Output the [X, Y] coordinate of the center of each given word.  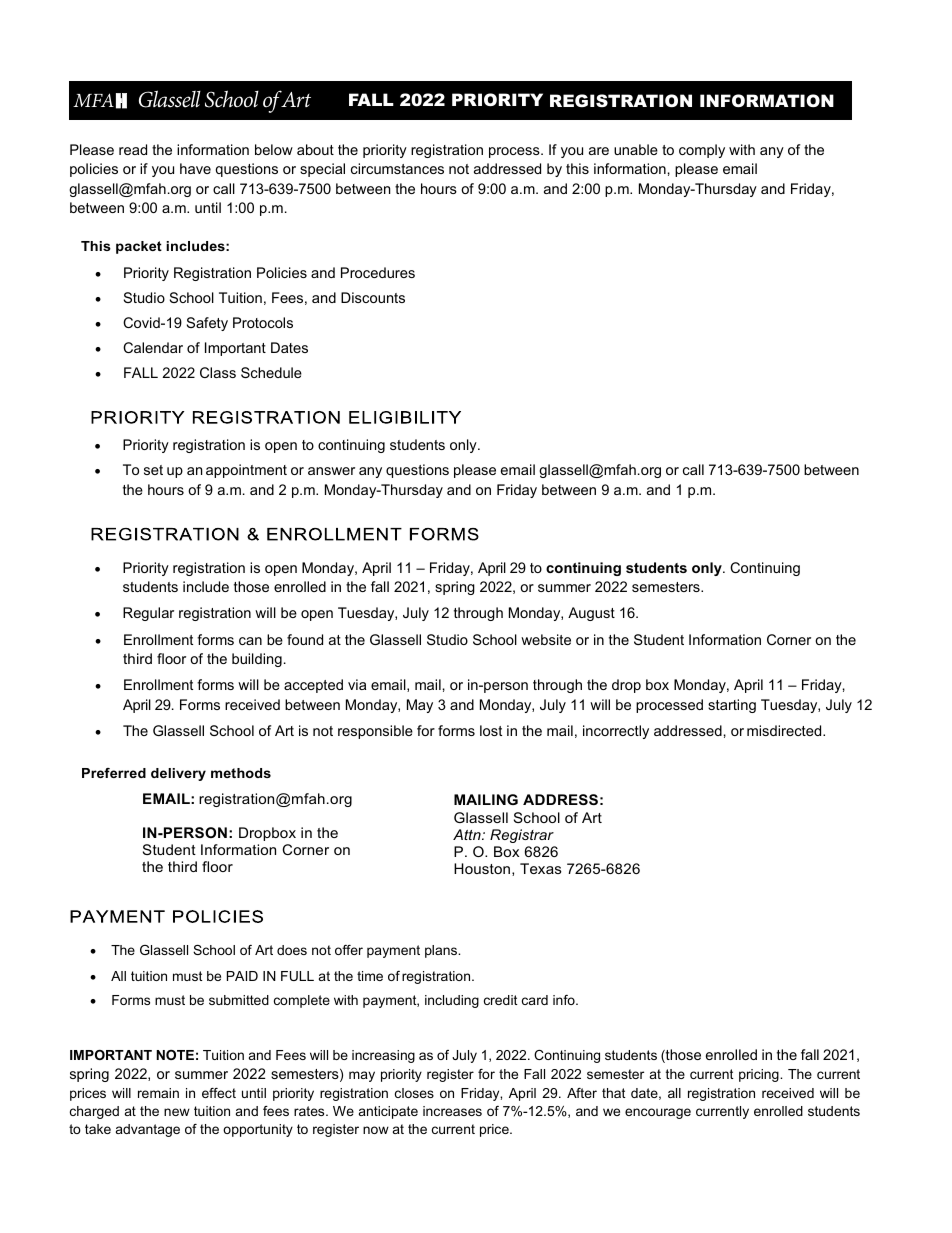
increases [452, 1111]
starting [732, 706]
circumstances [397, 168]
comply [702, 151]
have [195, 168]
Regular [148, 614]
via [357, 684]
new [177, 1112]
